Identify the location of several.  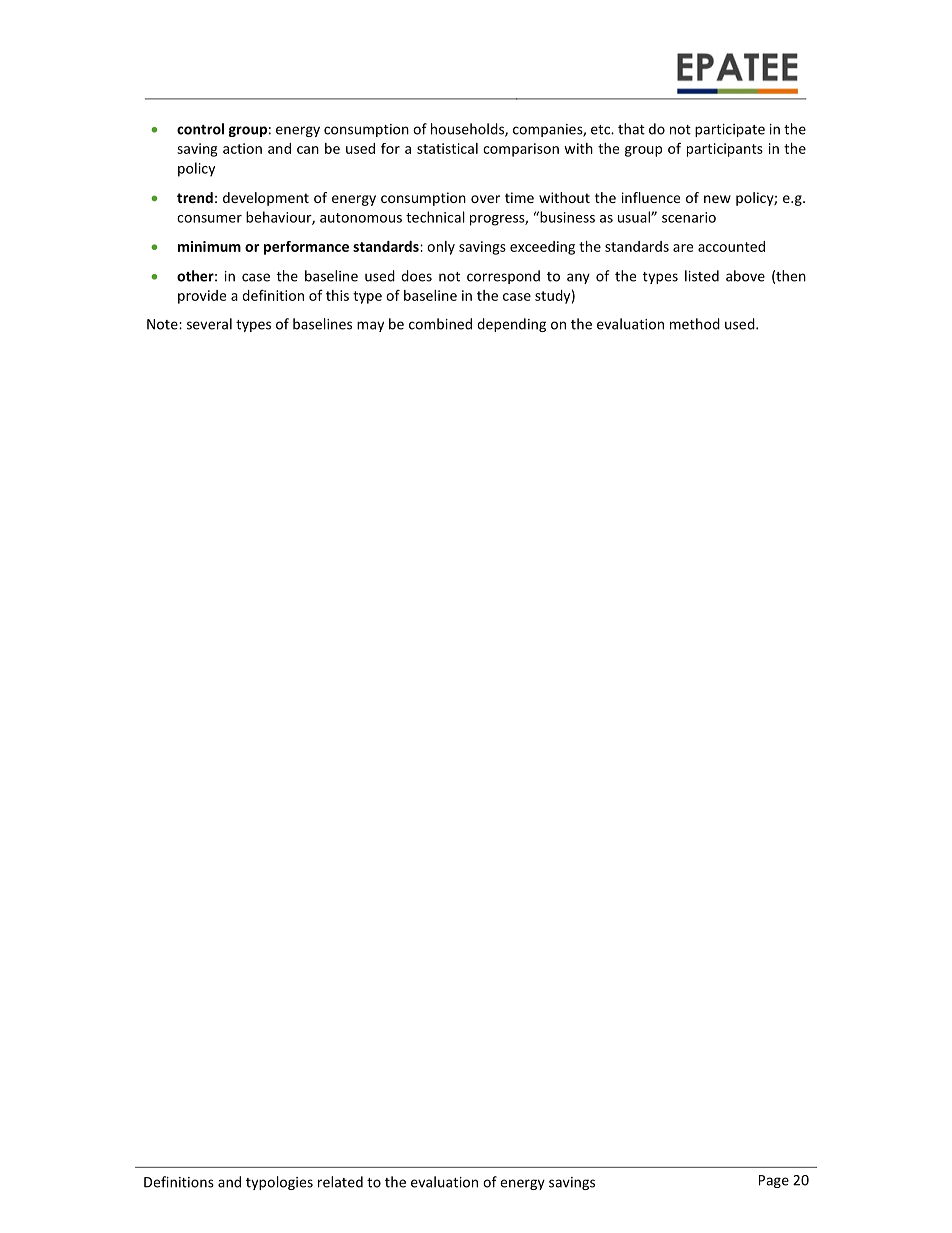
(209, 324).
